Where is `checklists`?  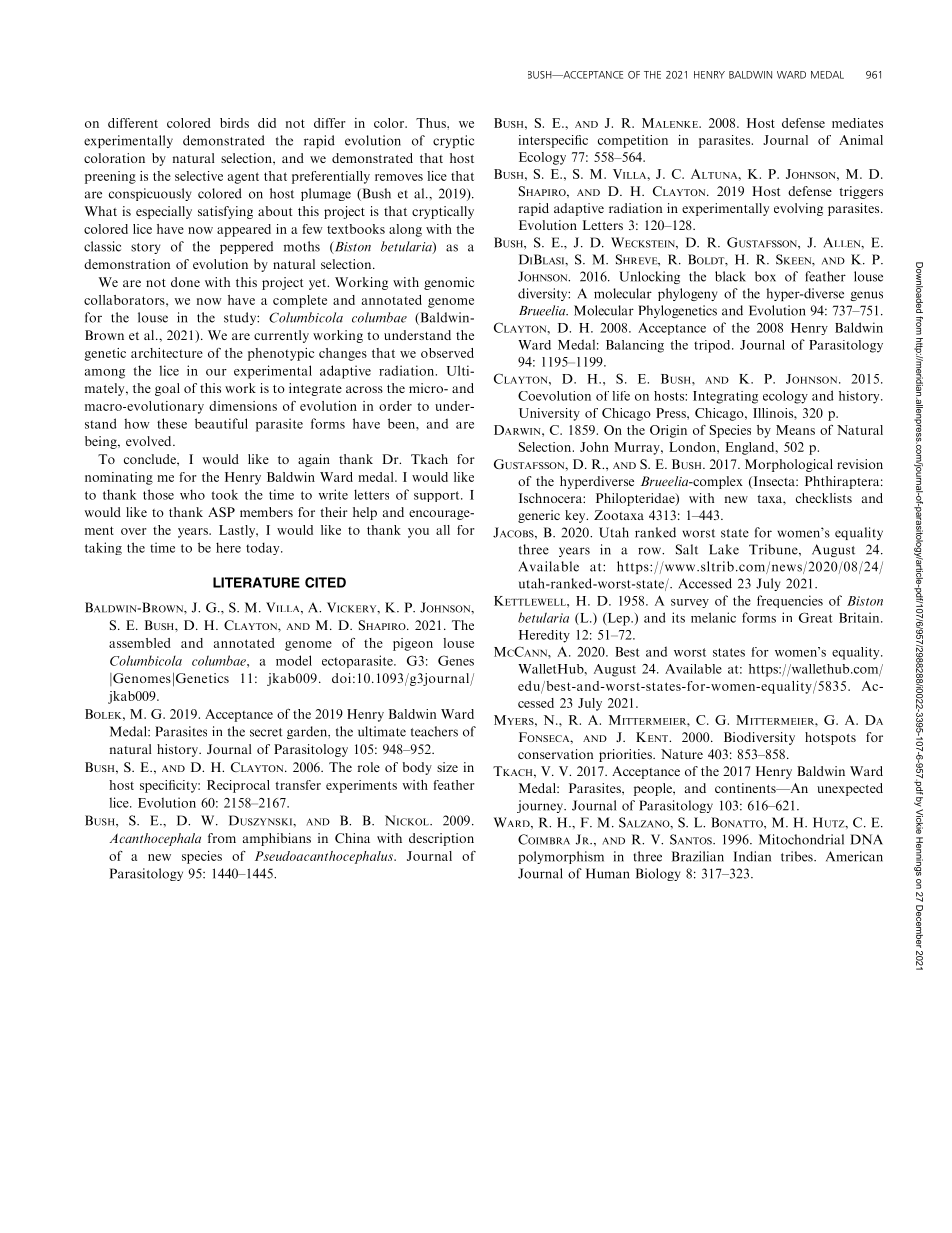 checklists is located at coordinates (824, 498).
